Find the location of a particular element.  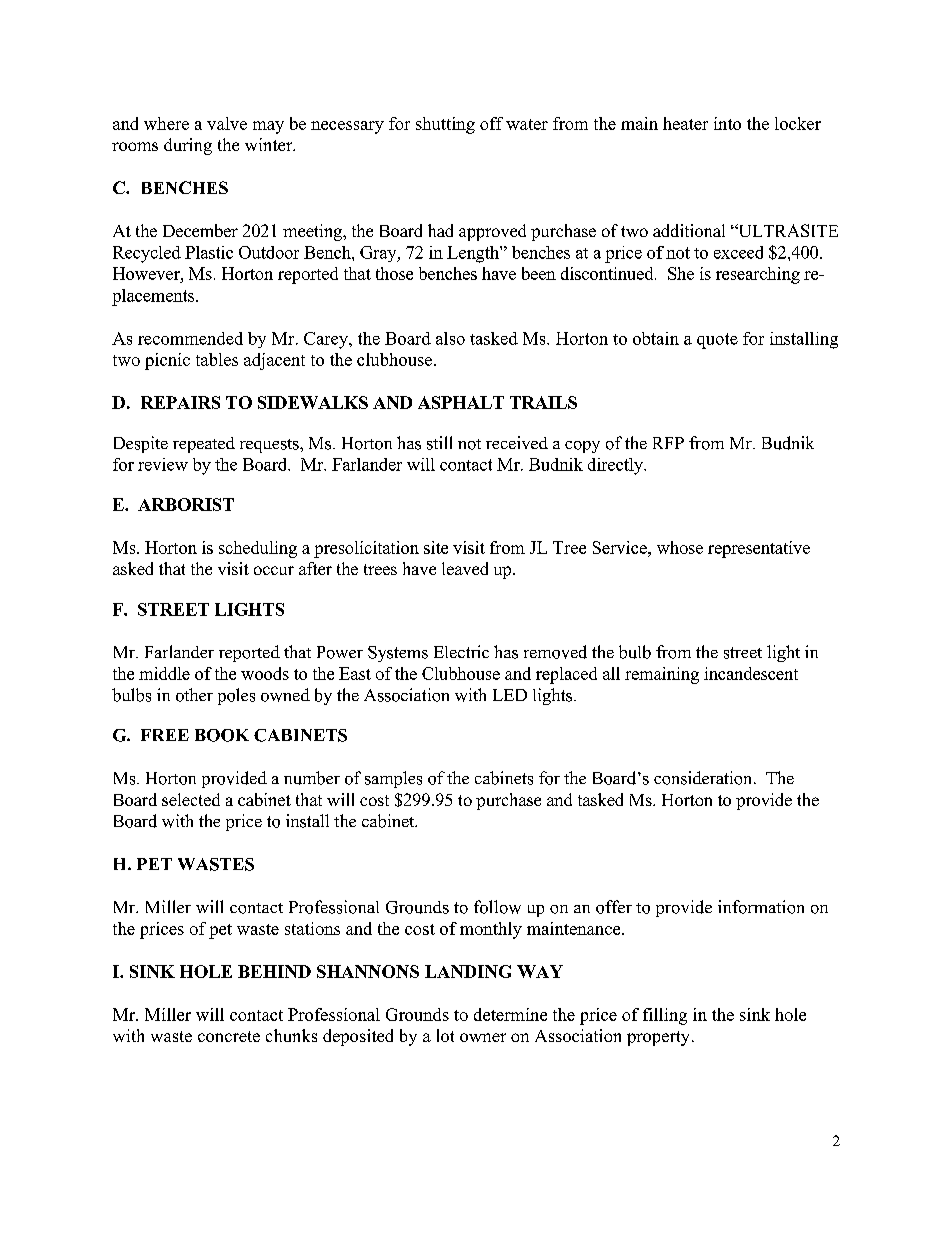

occur is located at coordinates (274, 570).
